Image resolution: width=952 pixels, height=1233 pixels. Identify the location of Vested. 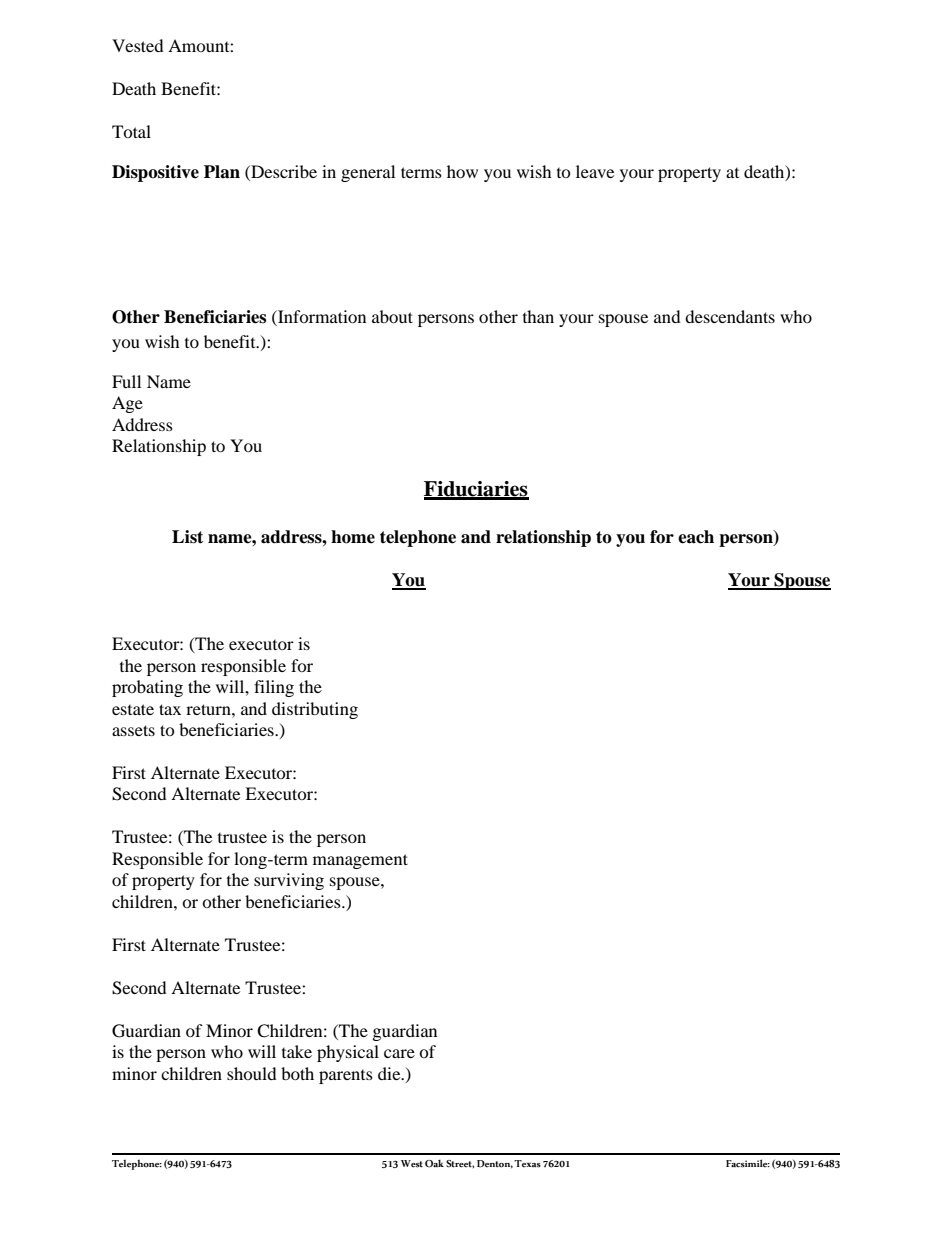
(138, 45).
